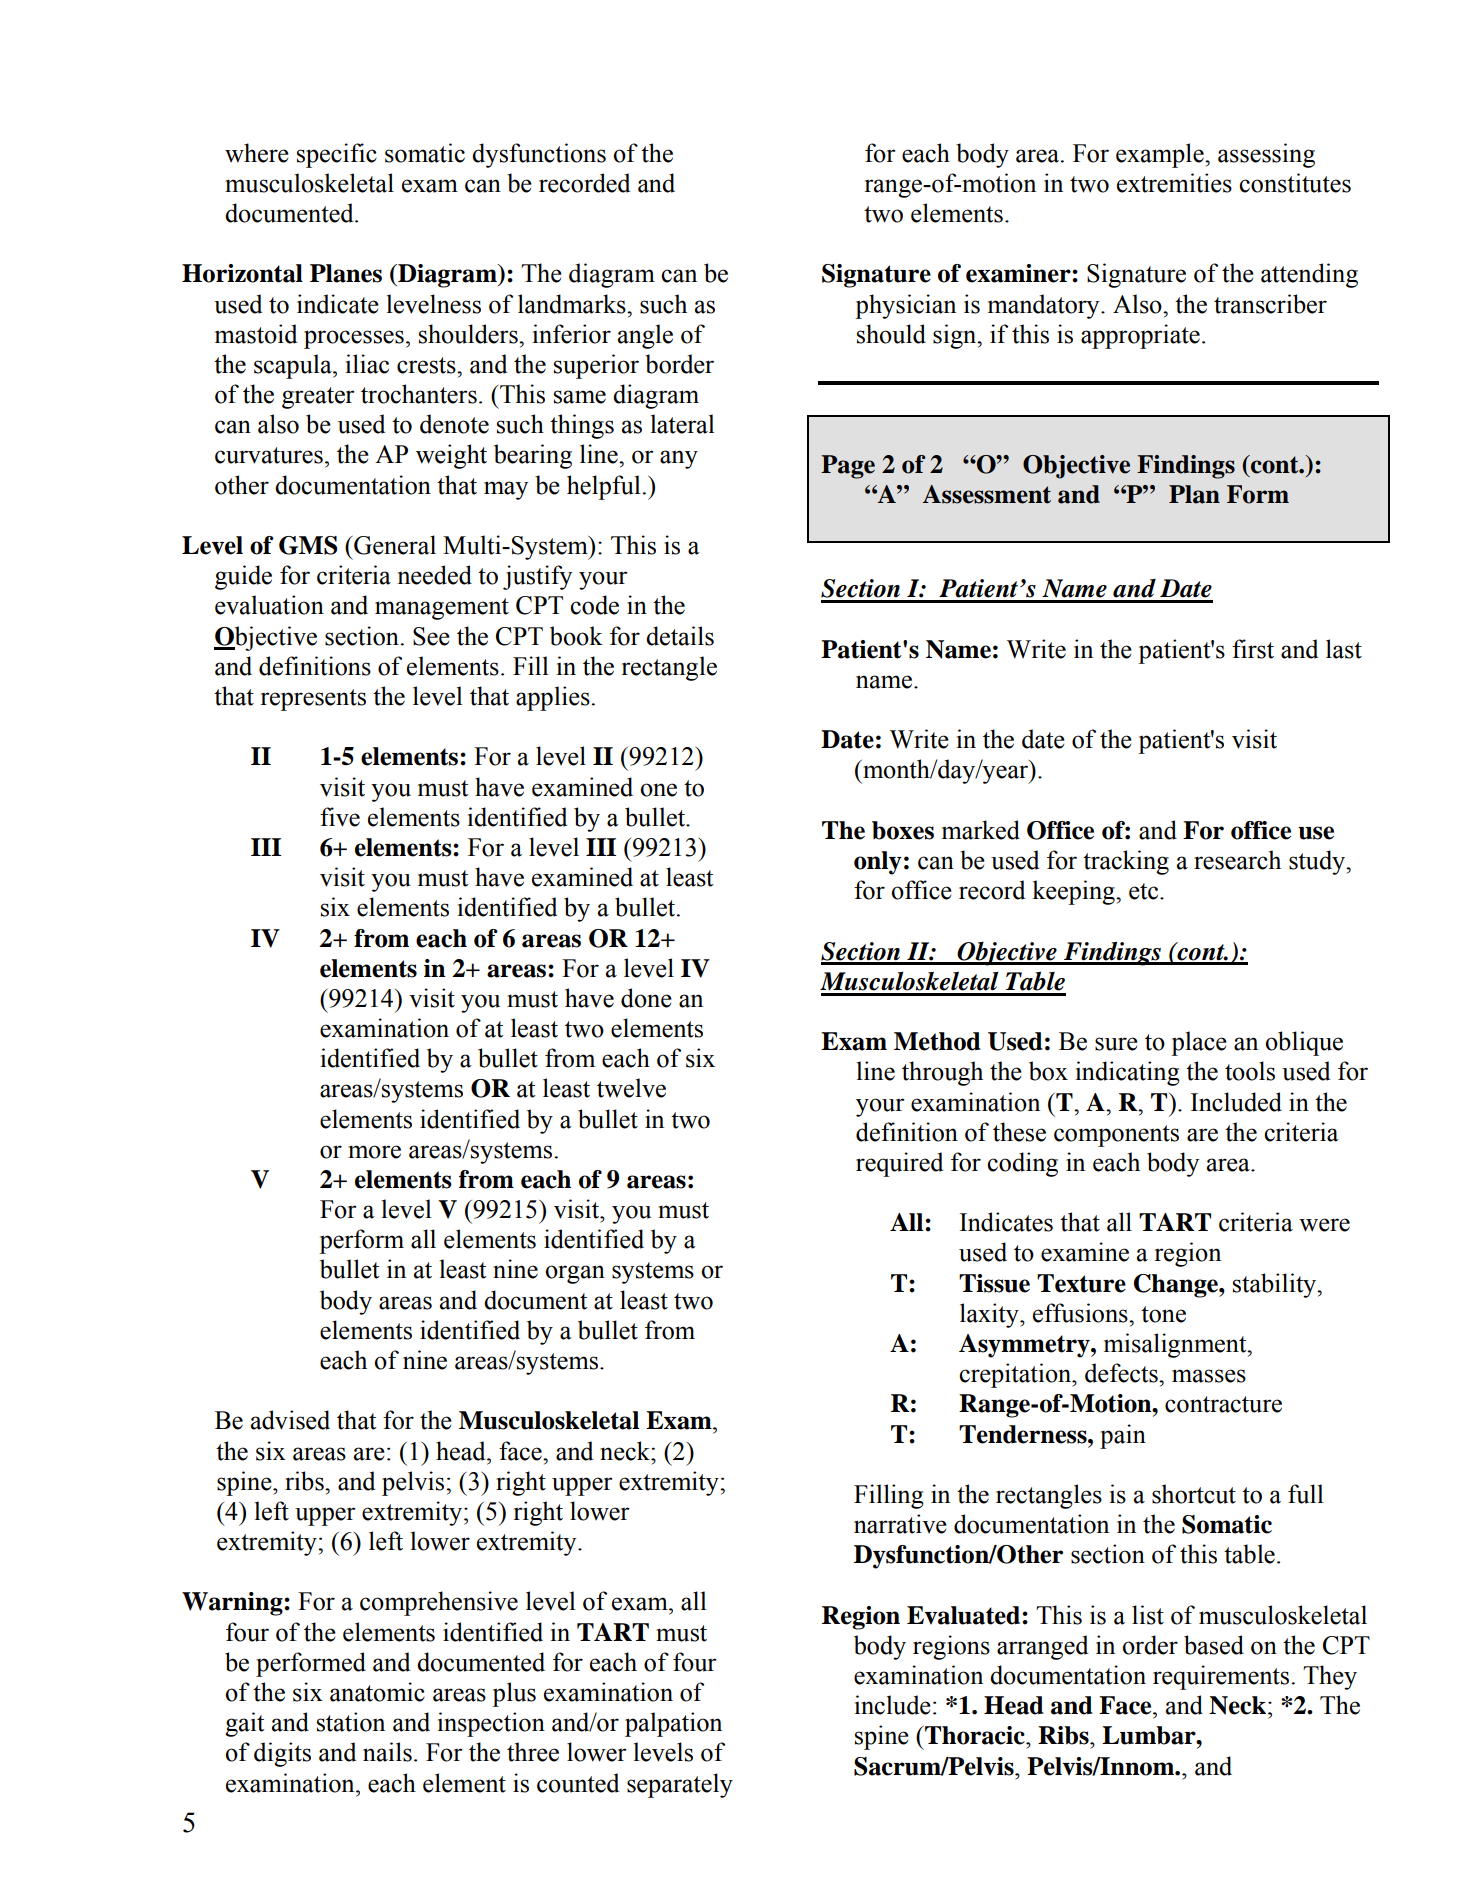 This screenshot has height=1890, width=1461. What do you see at coordinates (1222, 1677) in the screenshot?
I see `requirements` at bounding box center [1222, 1677].
